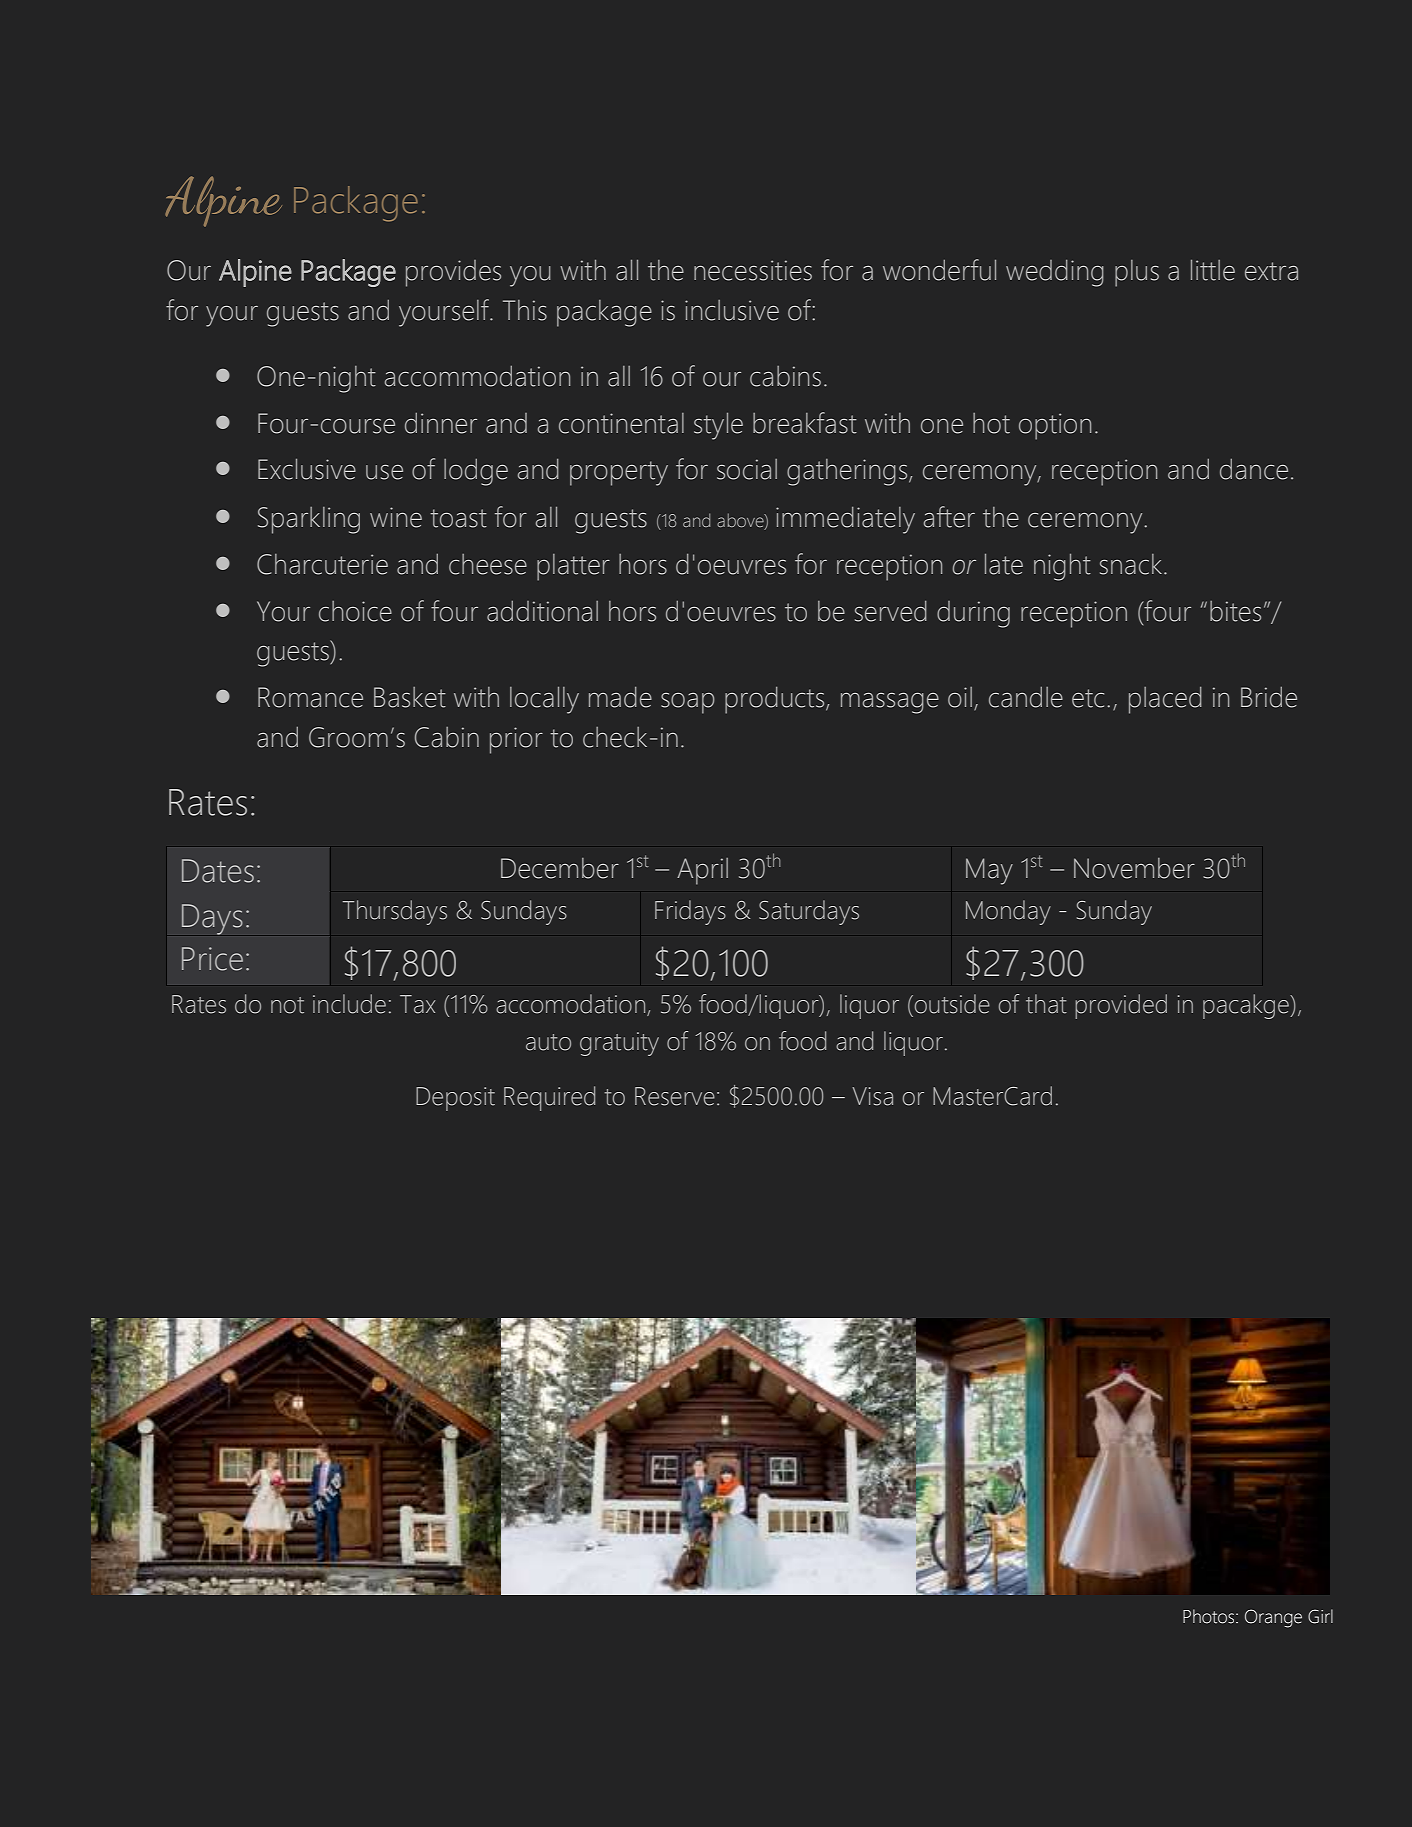 Image resolution: width=1412 pixels, height=1827 pixels. Describe the element at coordinates (455, 1099) in the screenshot. I see `Deposit` at that location.
